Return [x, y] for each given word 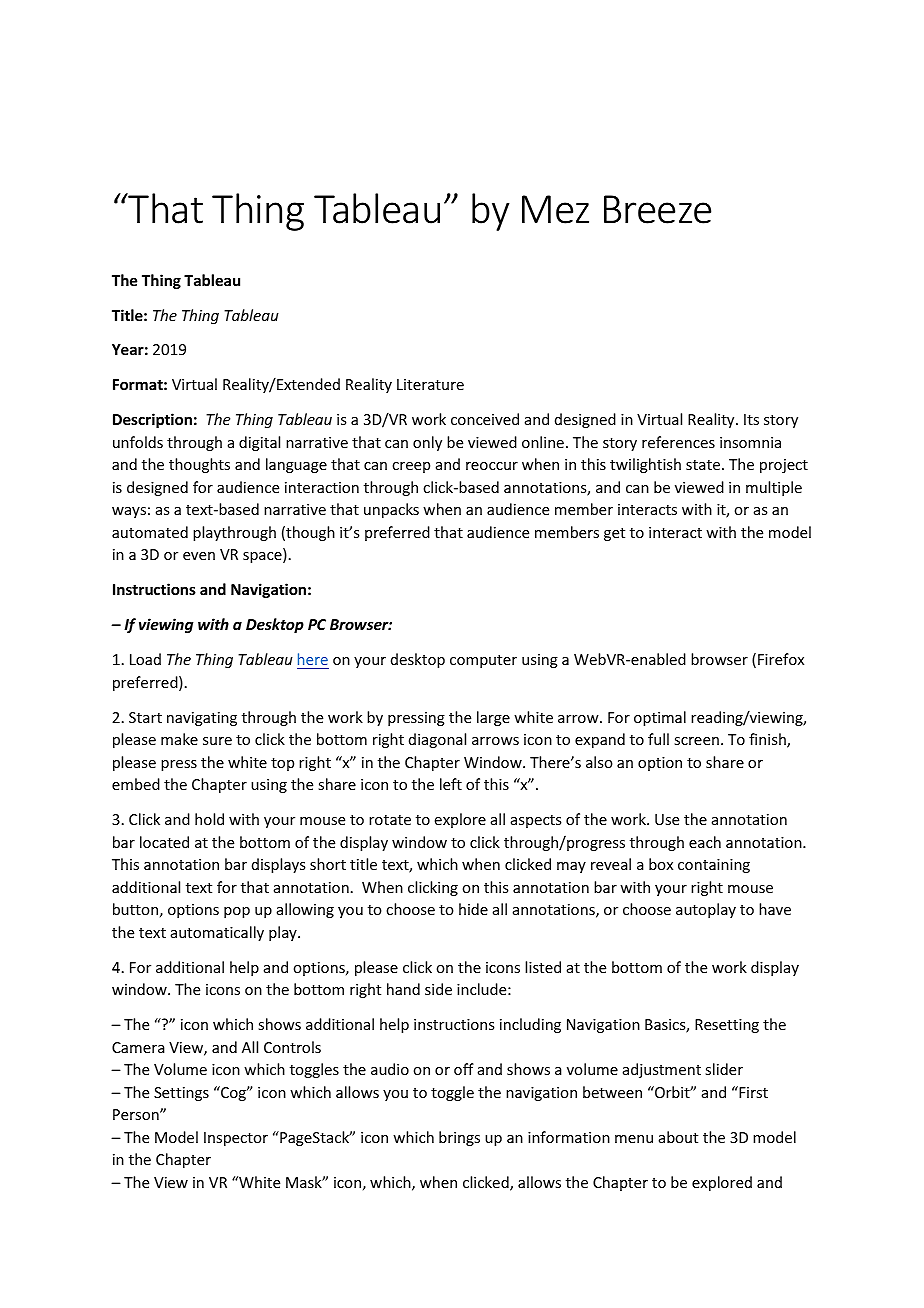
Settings [181, 1094]
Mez [555, 209]
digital [259, 443]
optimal [660, 718]
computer [483, 661]
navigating [202, 719]
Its [751, 419]
